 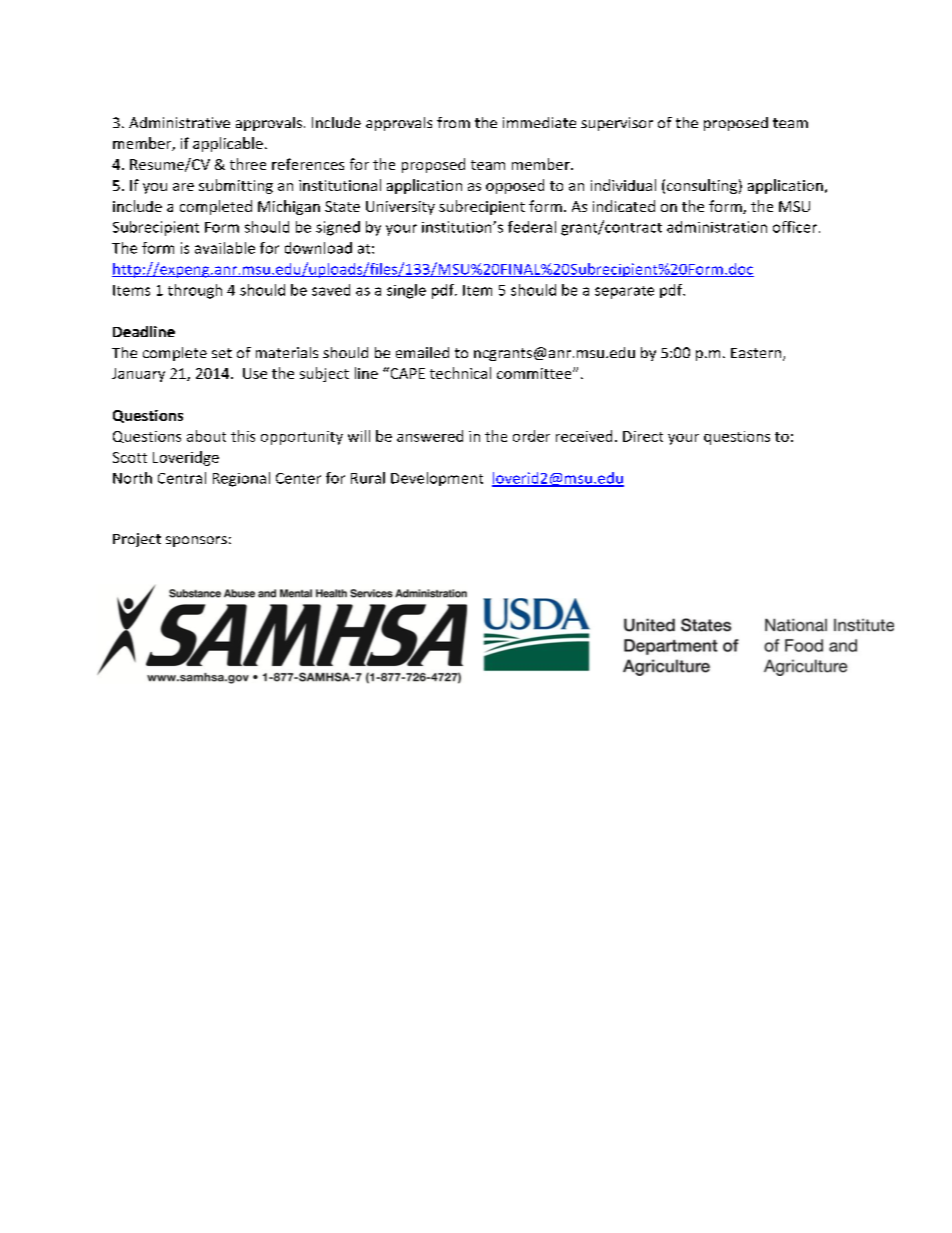 What do you see at coordinates (206, 436) in the screenshot?
I see `about` at bounding box center [206, 436].
